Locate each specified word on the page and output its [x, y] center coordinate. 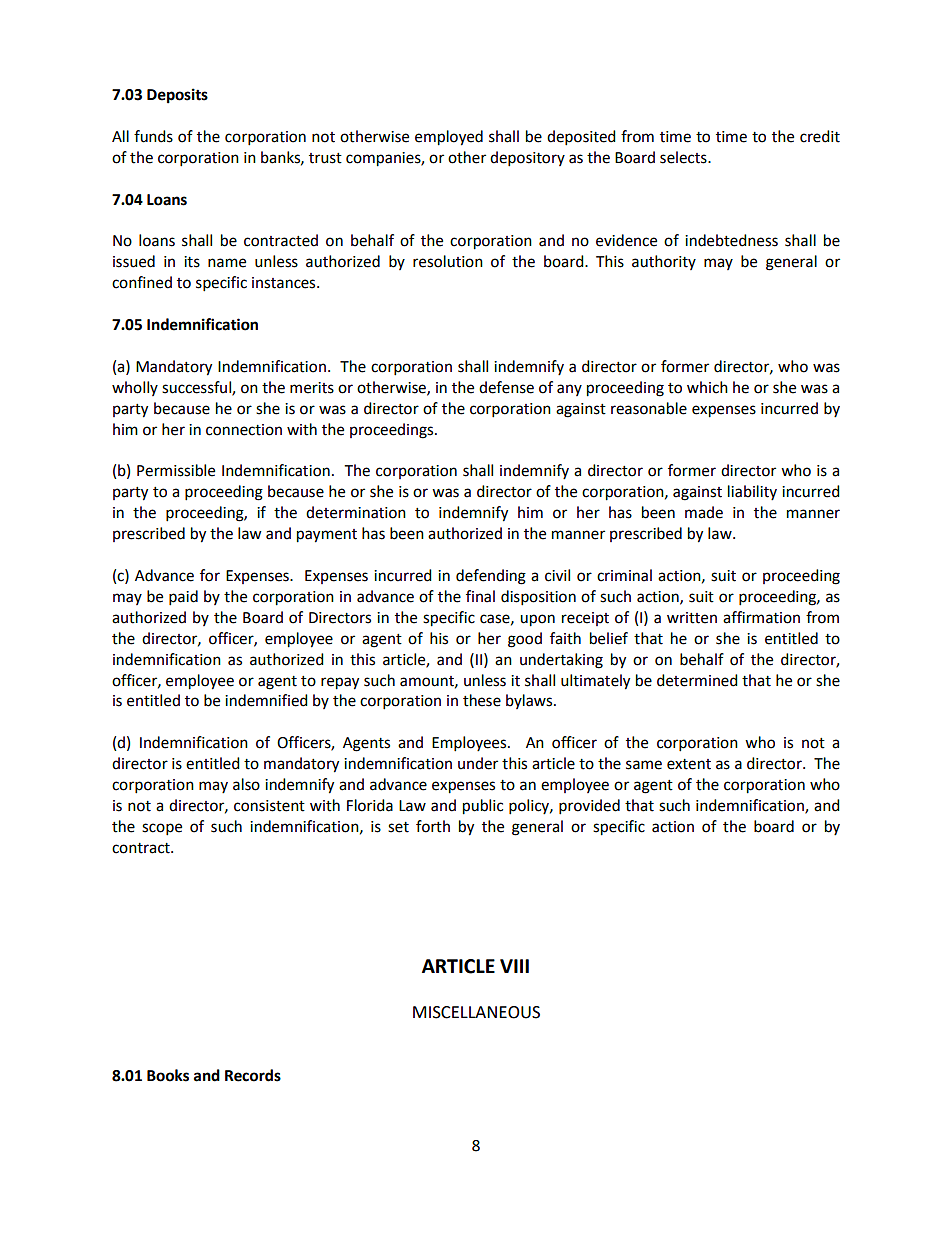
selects [684, 157]
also [246, 784]
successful [197, 388]
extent [689, 764]
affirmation [761, 617]
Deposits [177, 96]
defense [506, 387]
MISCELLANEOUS [476, 1012]
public [483, 807]
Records [253, 1075]
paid [183, 598]
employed [449, 138]
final [480, 596]
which [707, 387]
